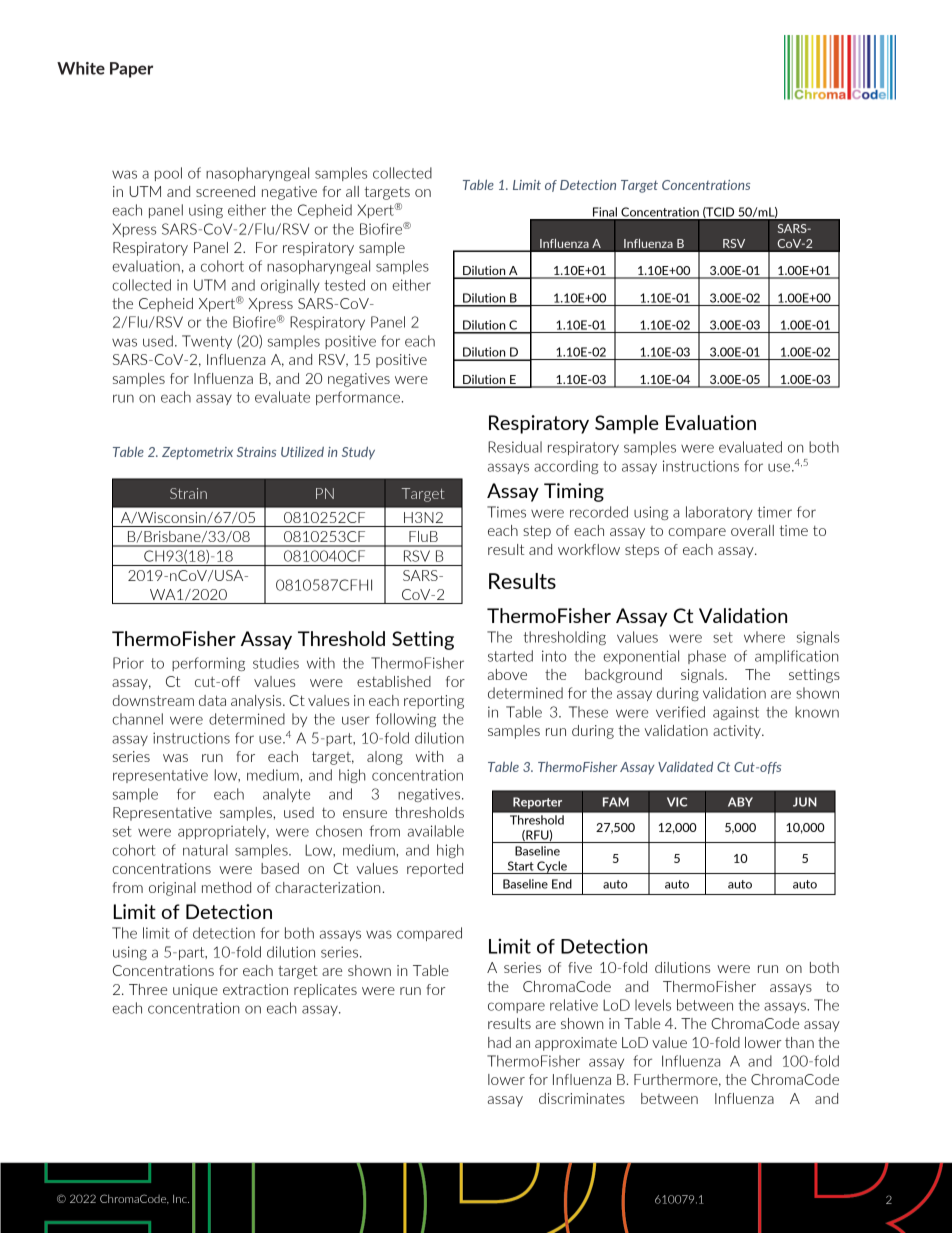 The image size is (952, 1233). I want to click on Paper, so click(131, 70).
